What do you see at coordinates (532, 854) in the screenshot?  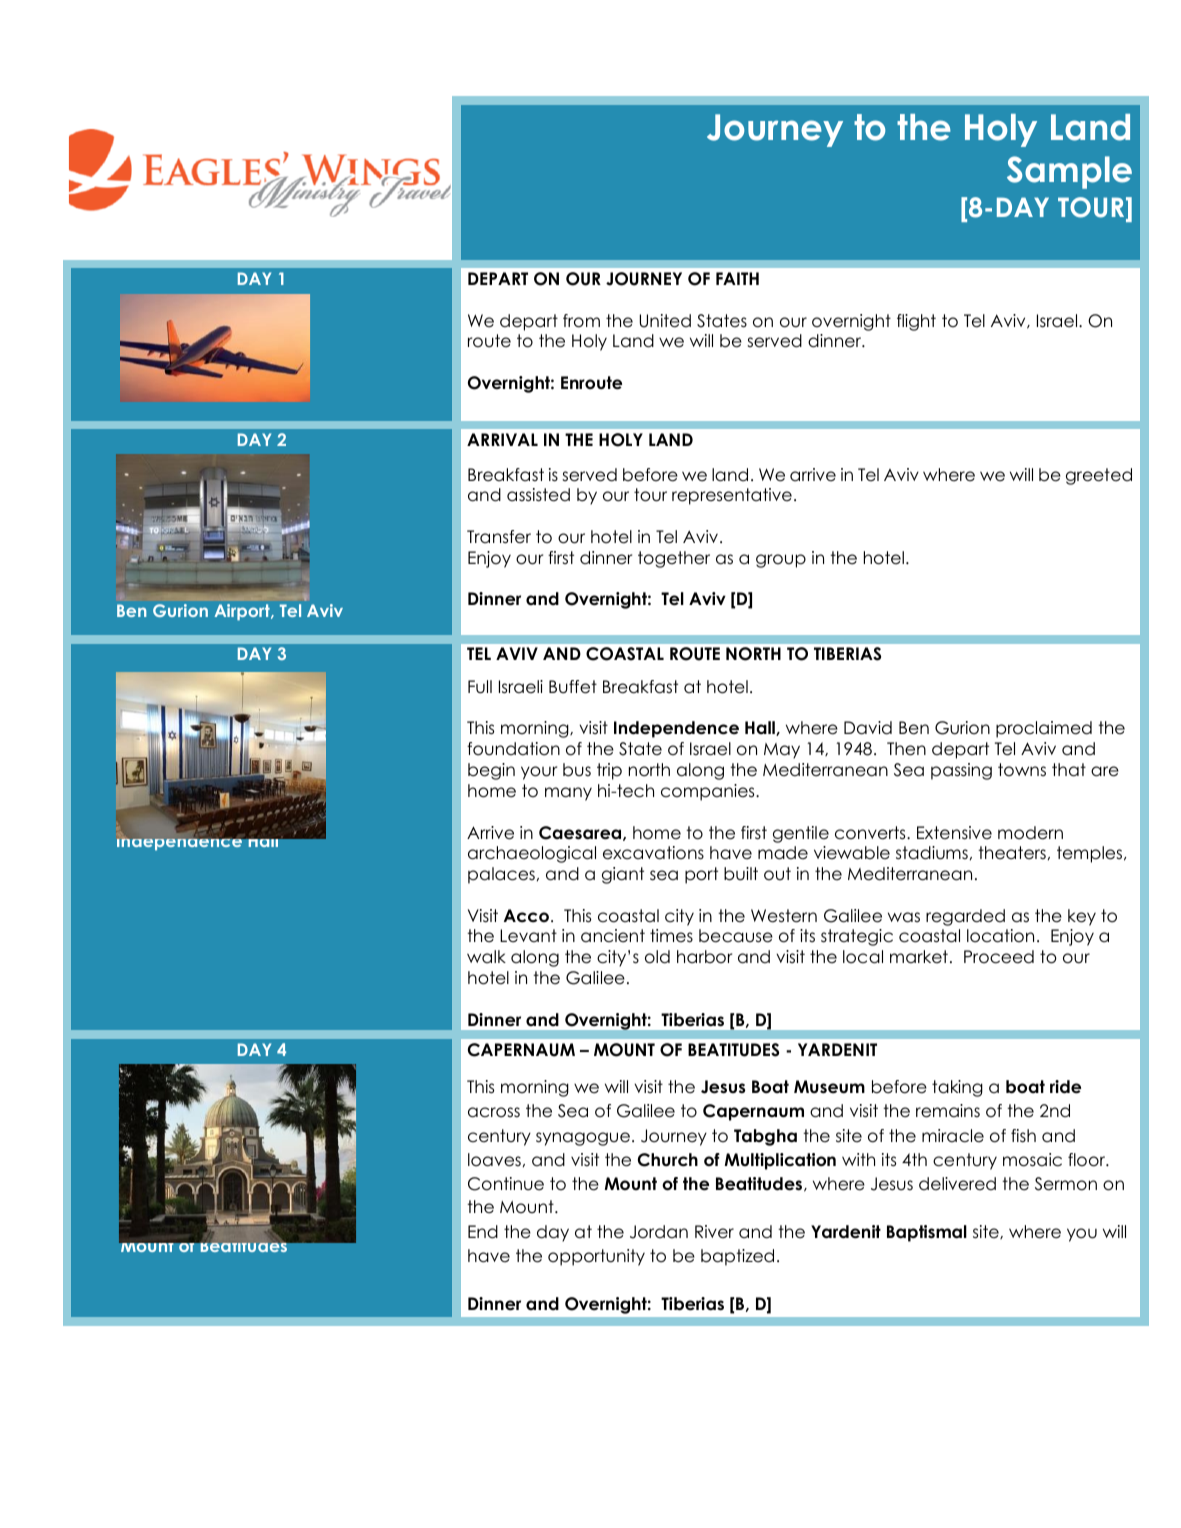 I see `archaeological` at bounding box center [532, 854].
